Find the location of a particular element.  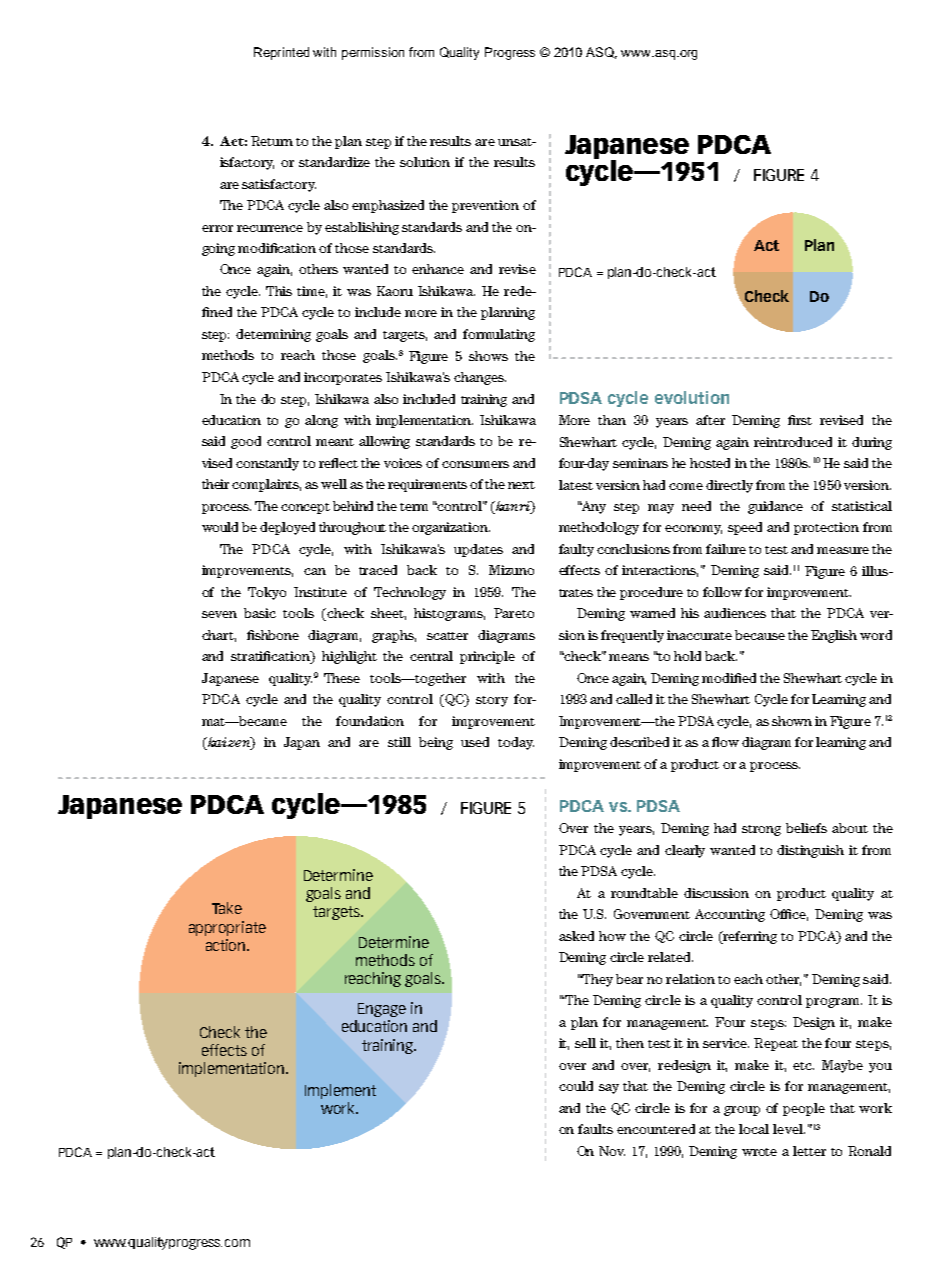

asked is located at coordinates (576, 936).
